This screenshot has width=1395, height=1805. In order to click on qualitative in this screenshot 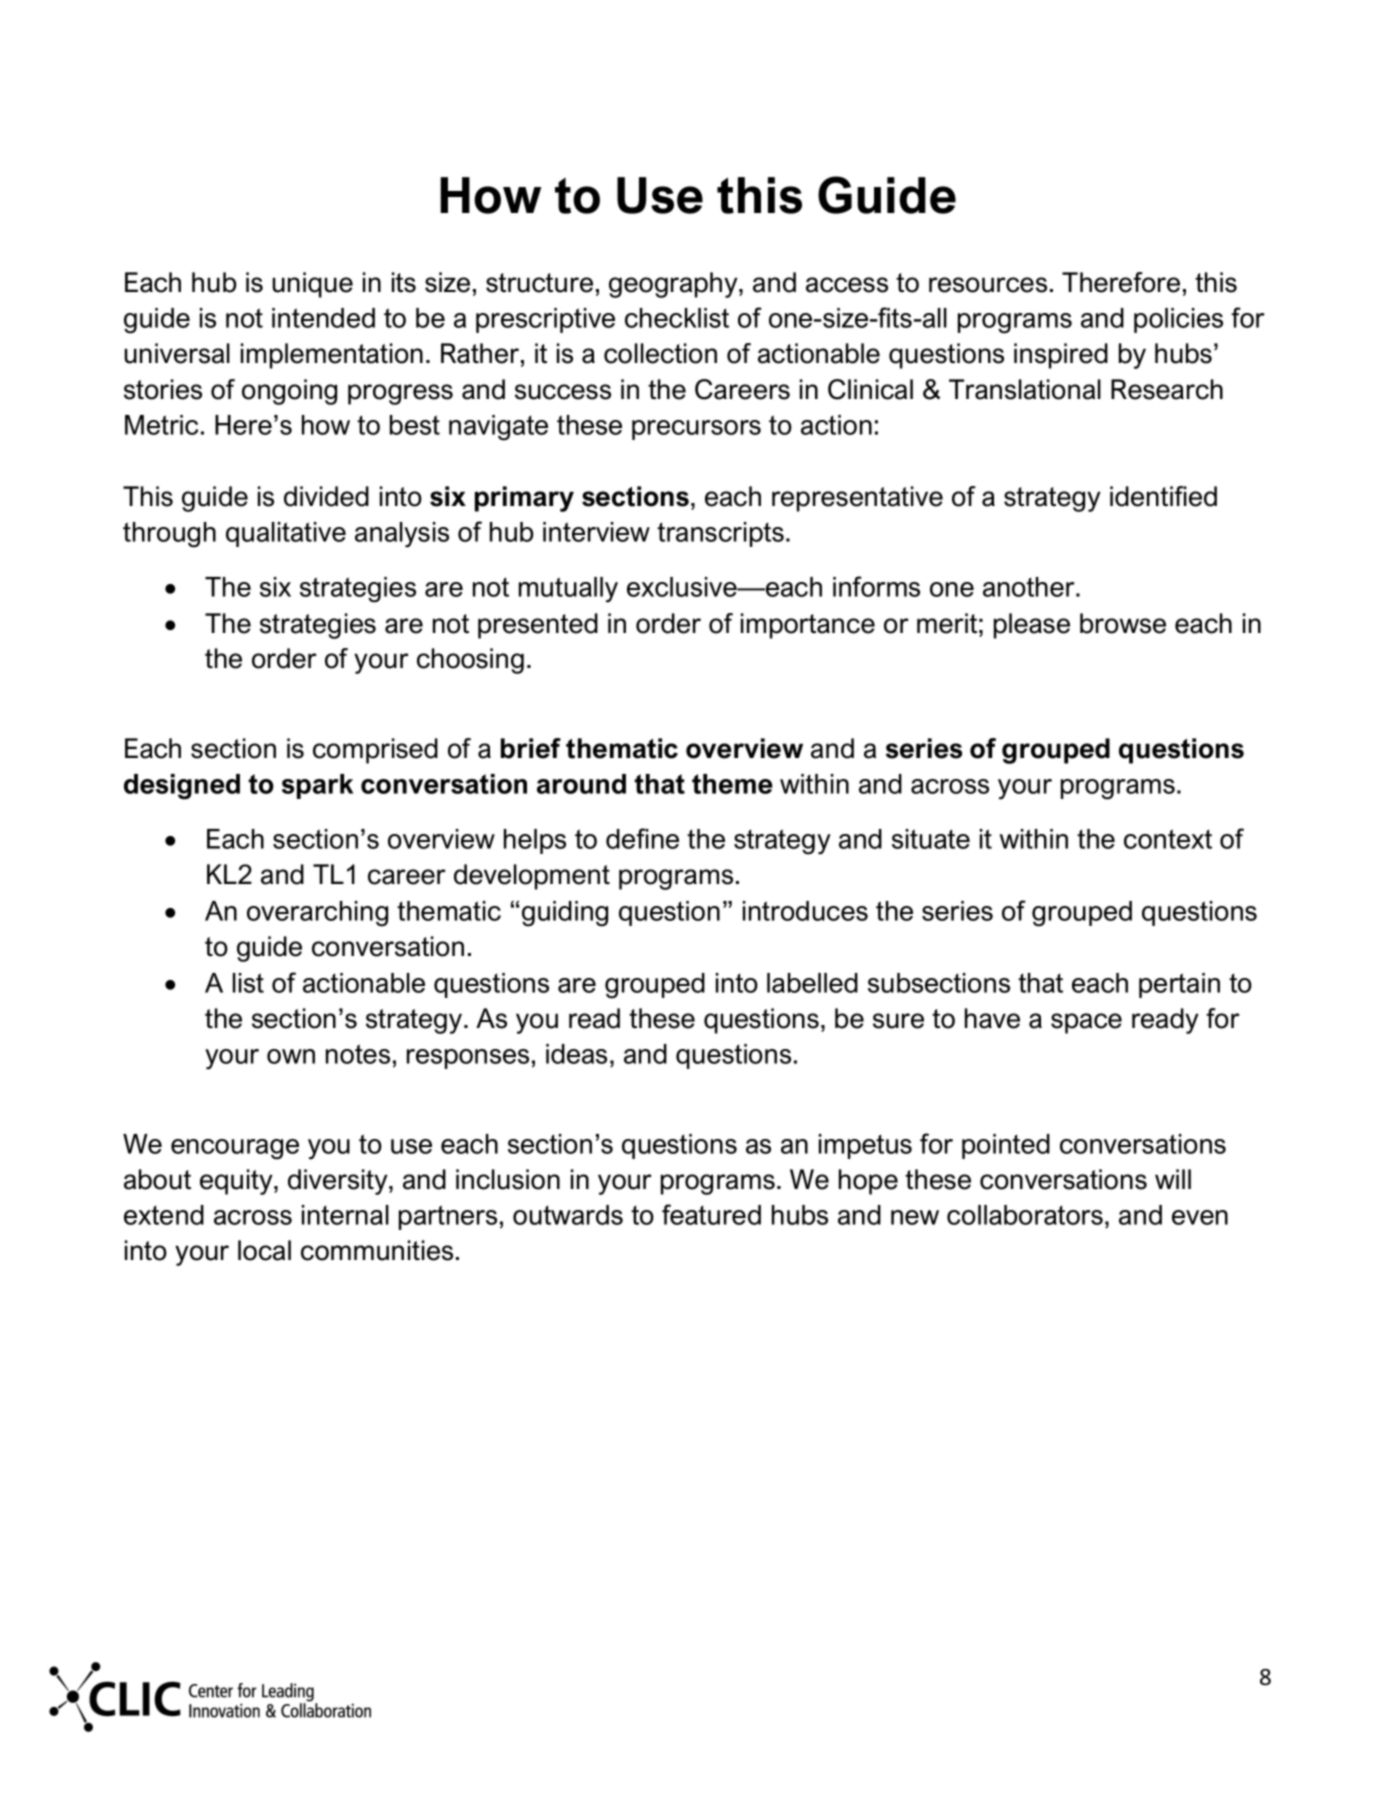, I will do `click(286, 534)`.
